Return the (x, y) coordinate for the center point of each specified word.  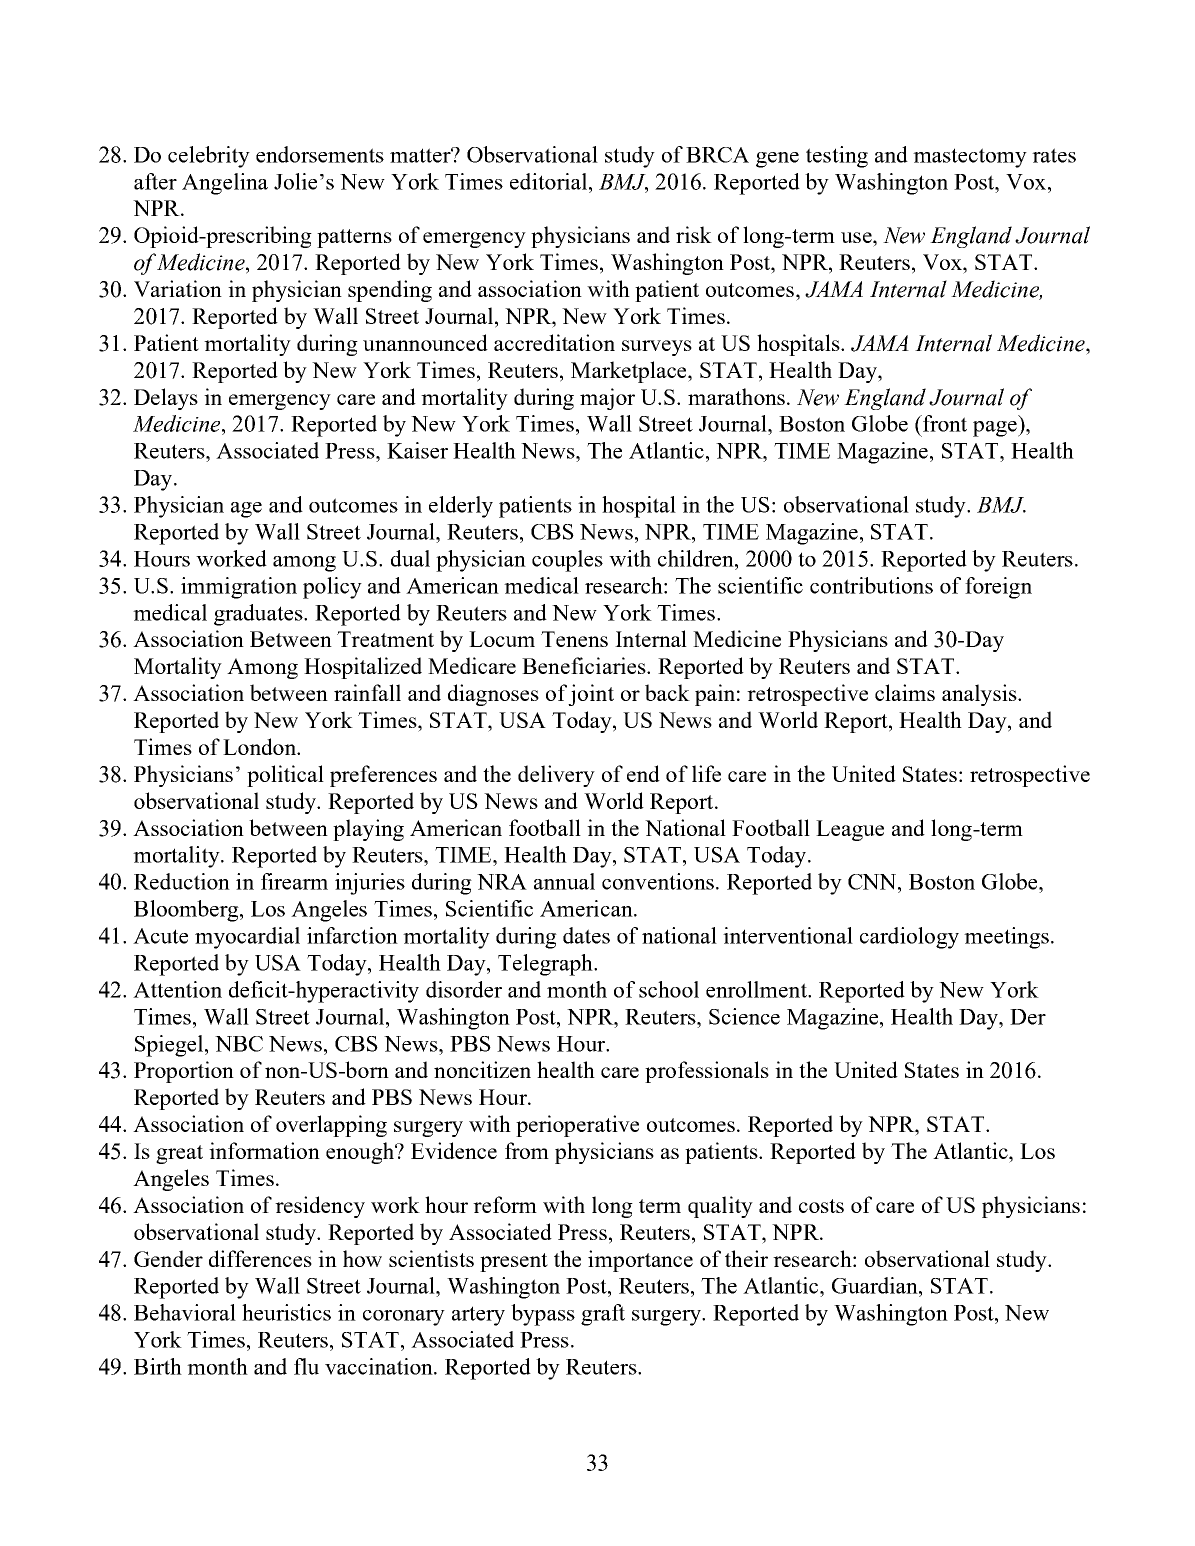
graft (603, 1315)
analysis (980, 695)
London (261, 746)
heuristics (286, 1312)
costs (821, 1206)
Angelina (225, 184)
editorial (548, 181)
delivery (556, 776)
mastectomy (970, 158)
